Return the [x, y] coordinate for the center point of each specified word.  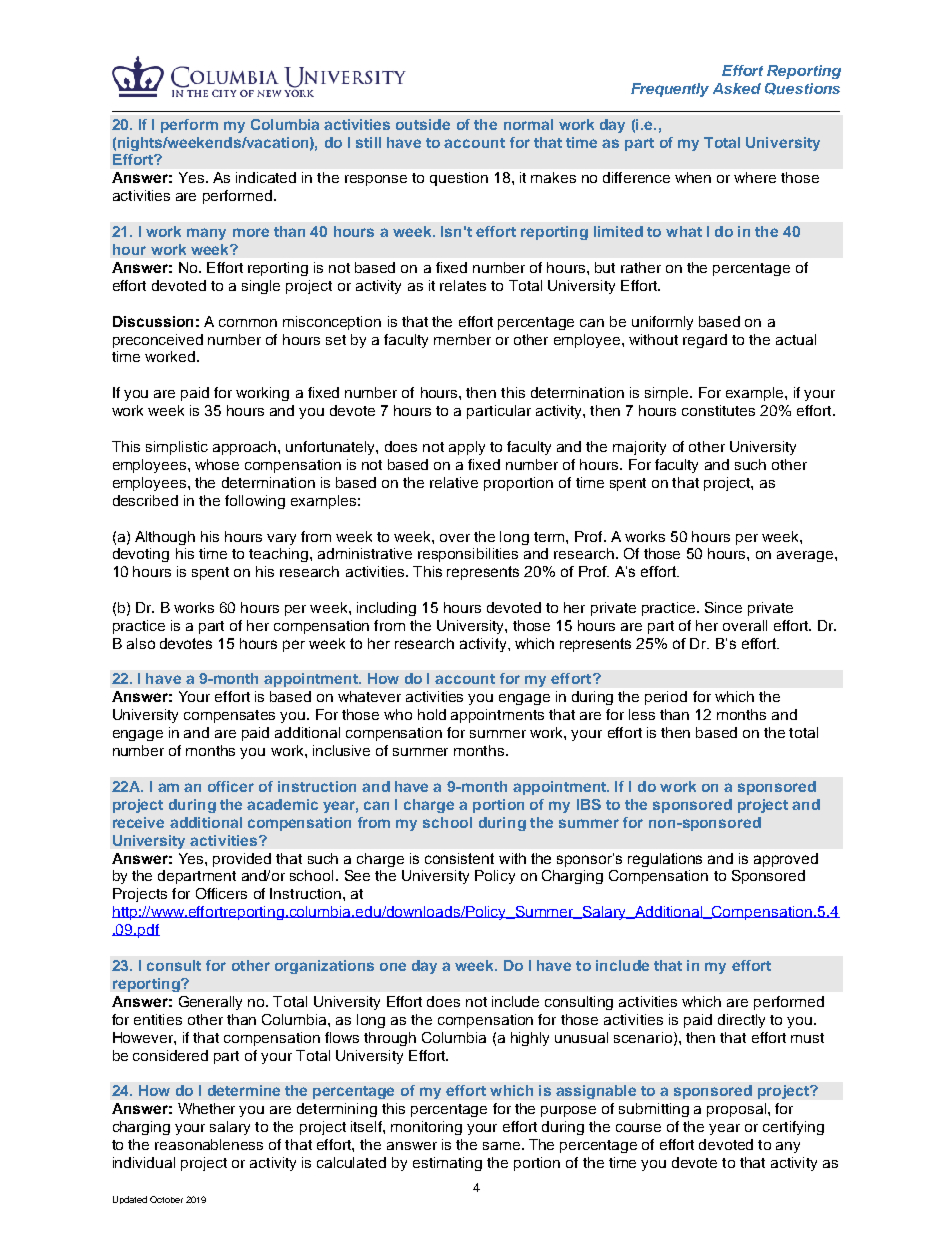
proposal [736, 1110]
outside [423, 124]
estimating [447, 1164]
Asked [737, 88]
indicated [266, 177]
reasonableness [209, 1144]
